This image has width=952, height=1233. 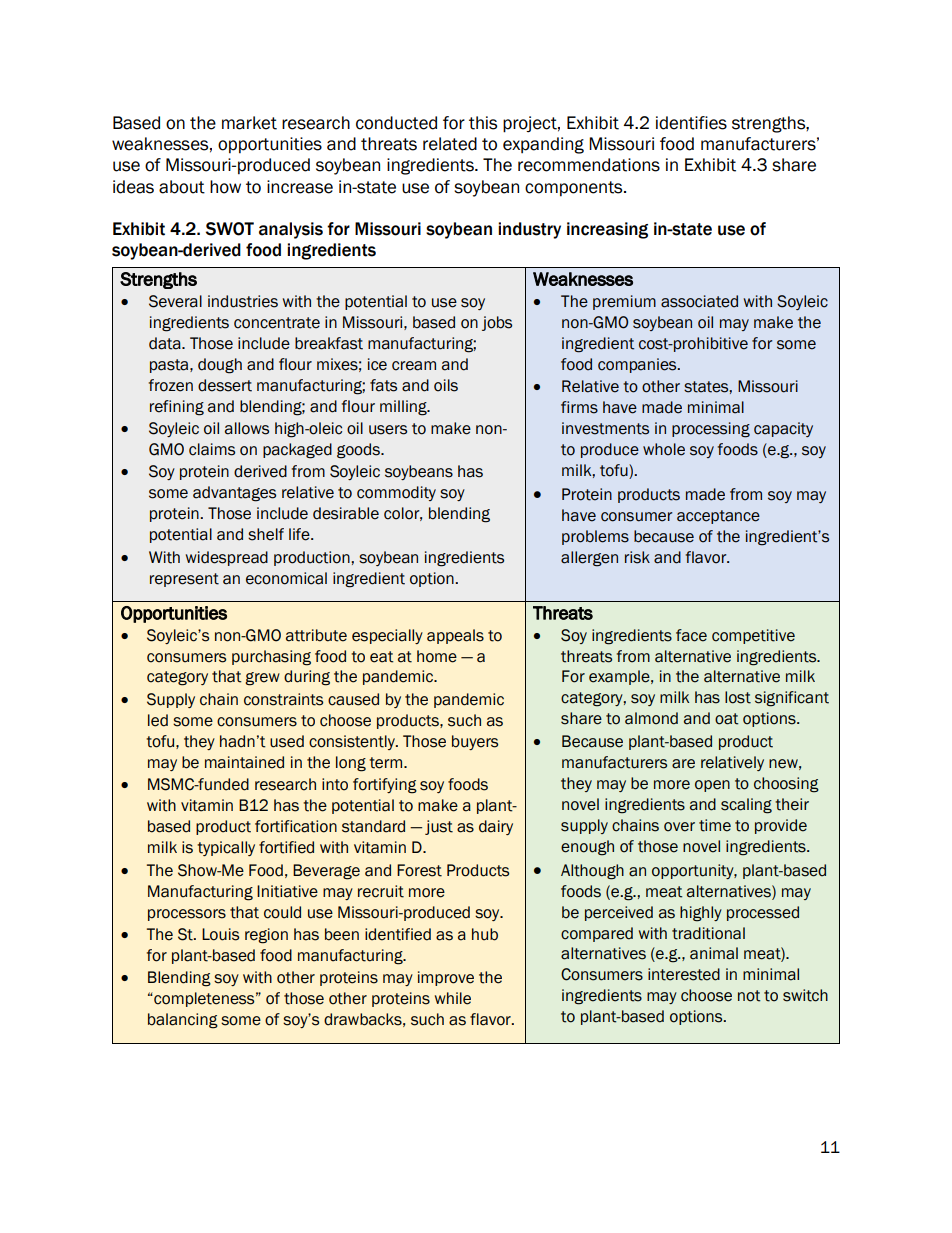 I want to click on widespread, so click(x=227, y=558).
